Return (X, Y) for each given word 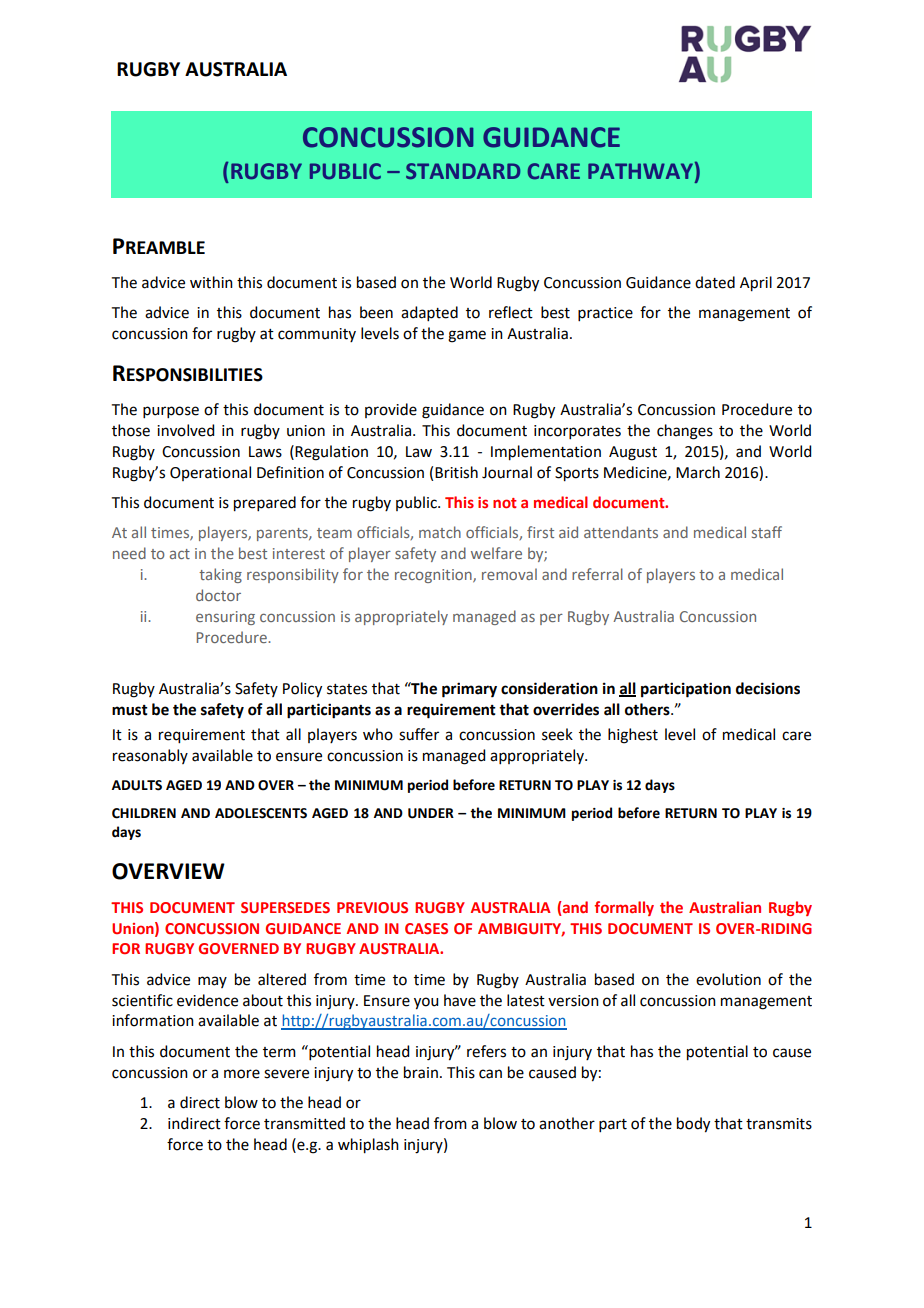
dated (715, 282)
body (693, 1125)
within (211, 282)
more (242, 1074)
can (490, 1074)
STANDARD (463, 171)
